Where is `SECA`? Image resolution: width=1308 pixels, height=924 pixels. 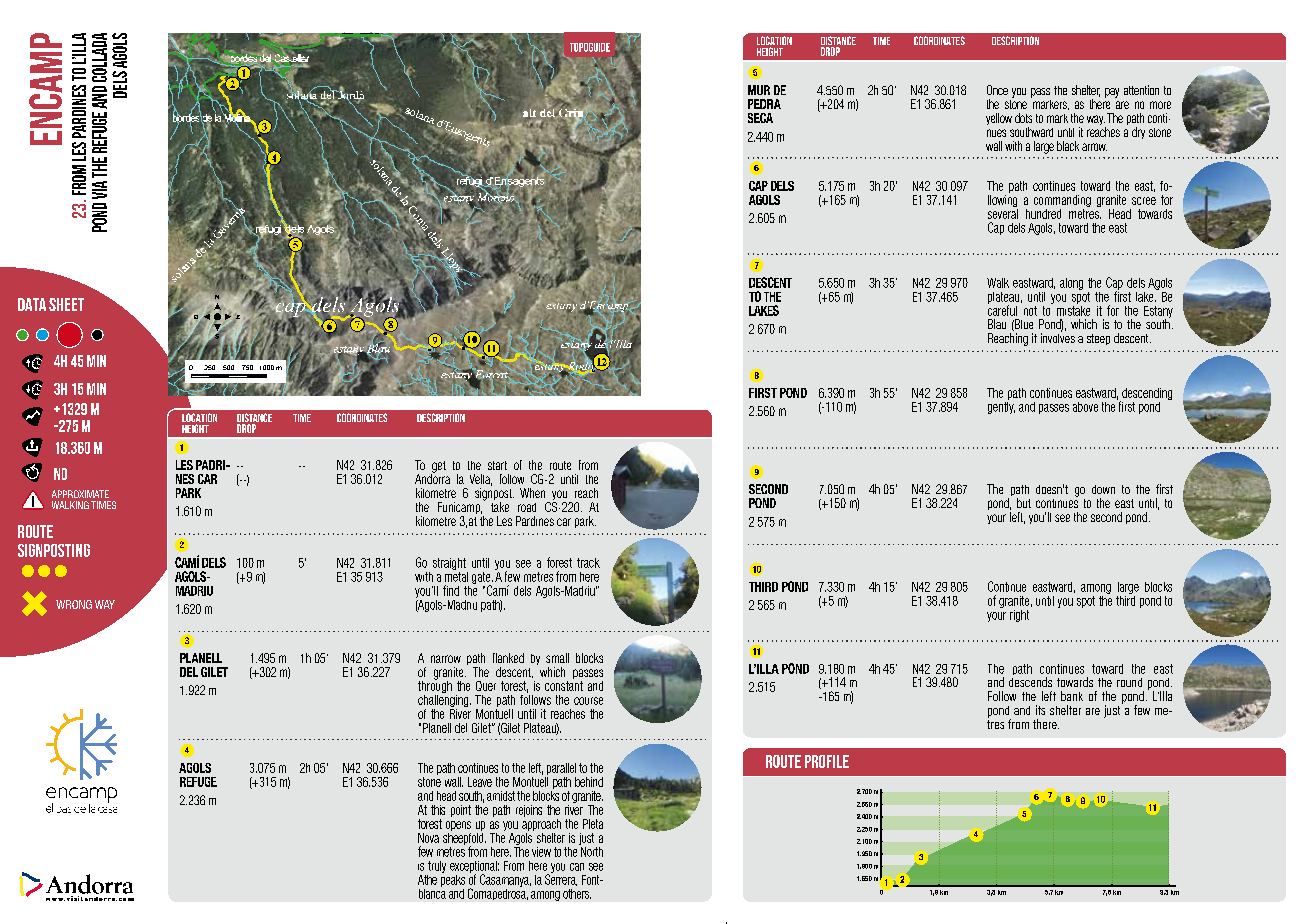 SECA is located at coordinates (760, 118).
